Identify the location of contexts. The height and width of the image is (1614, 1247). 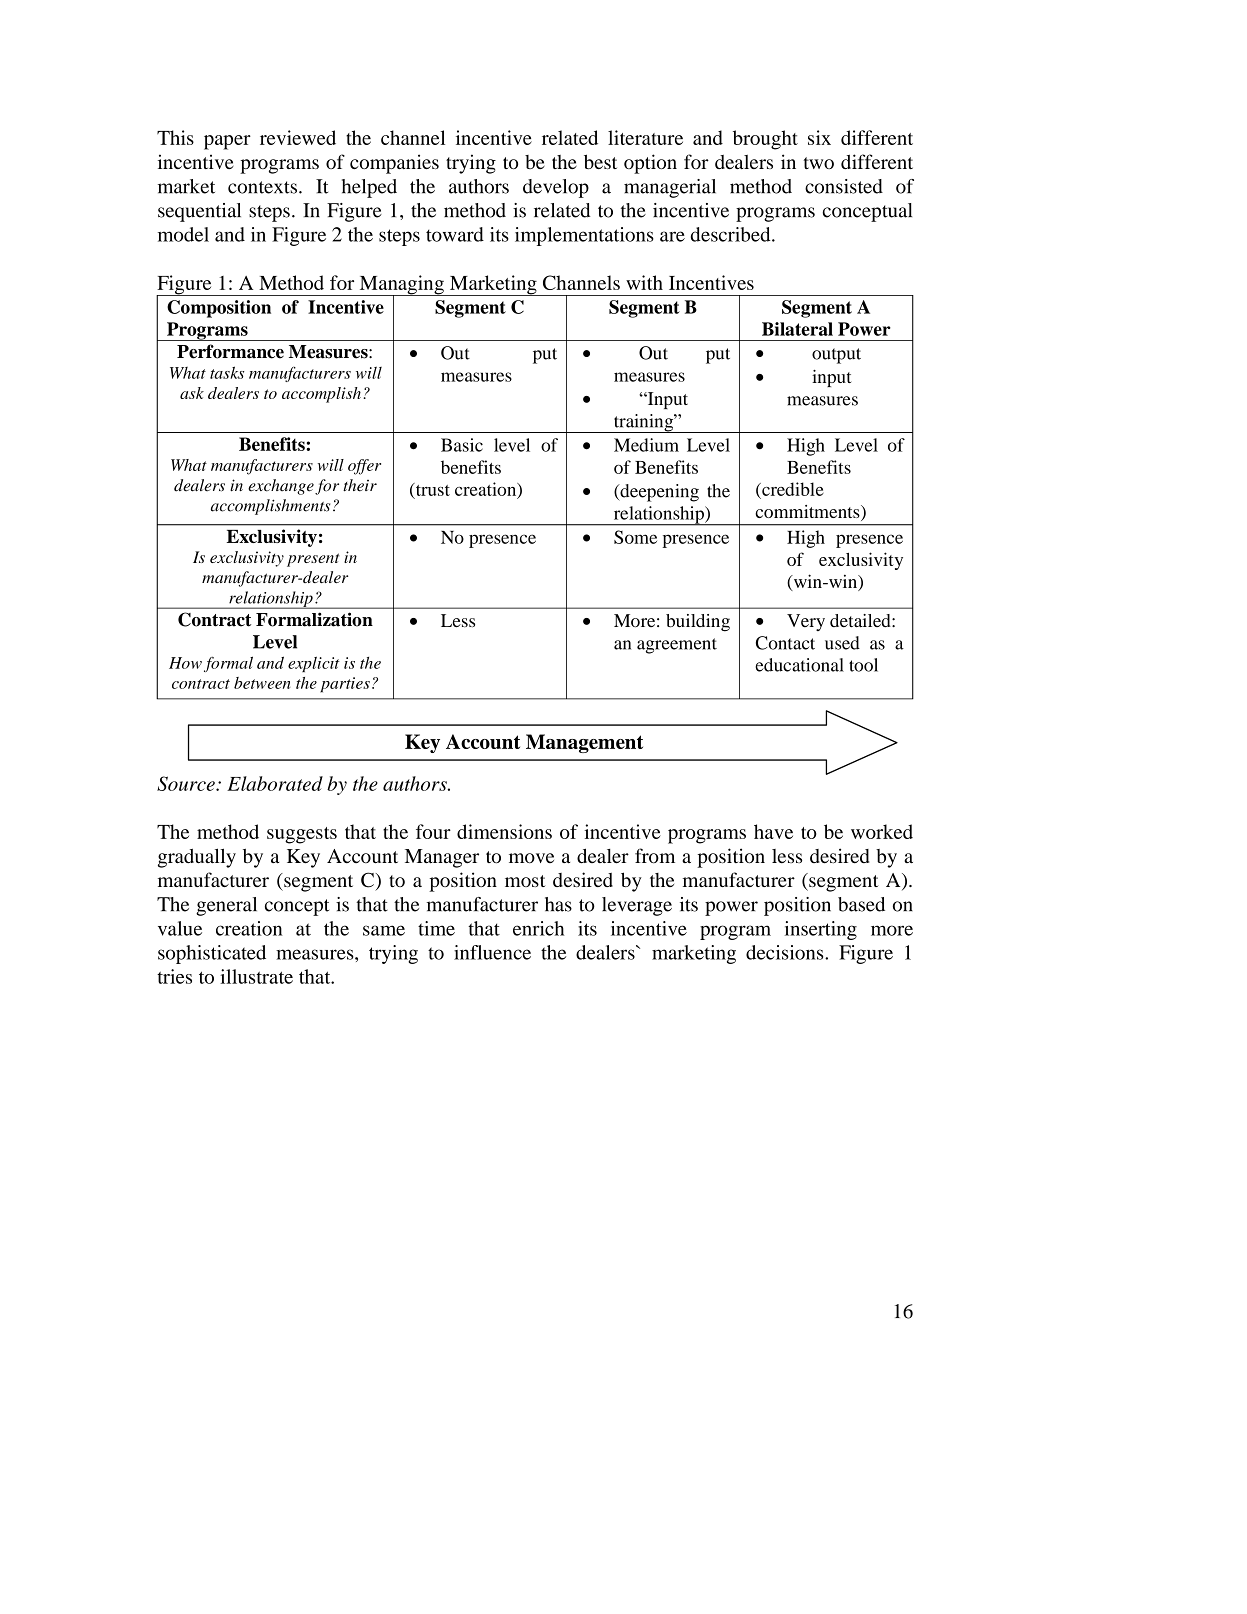
(264, 187).
